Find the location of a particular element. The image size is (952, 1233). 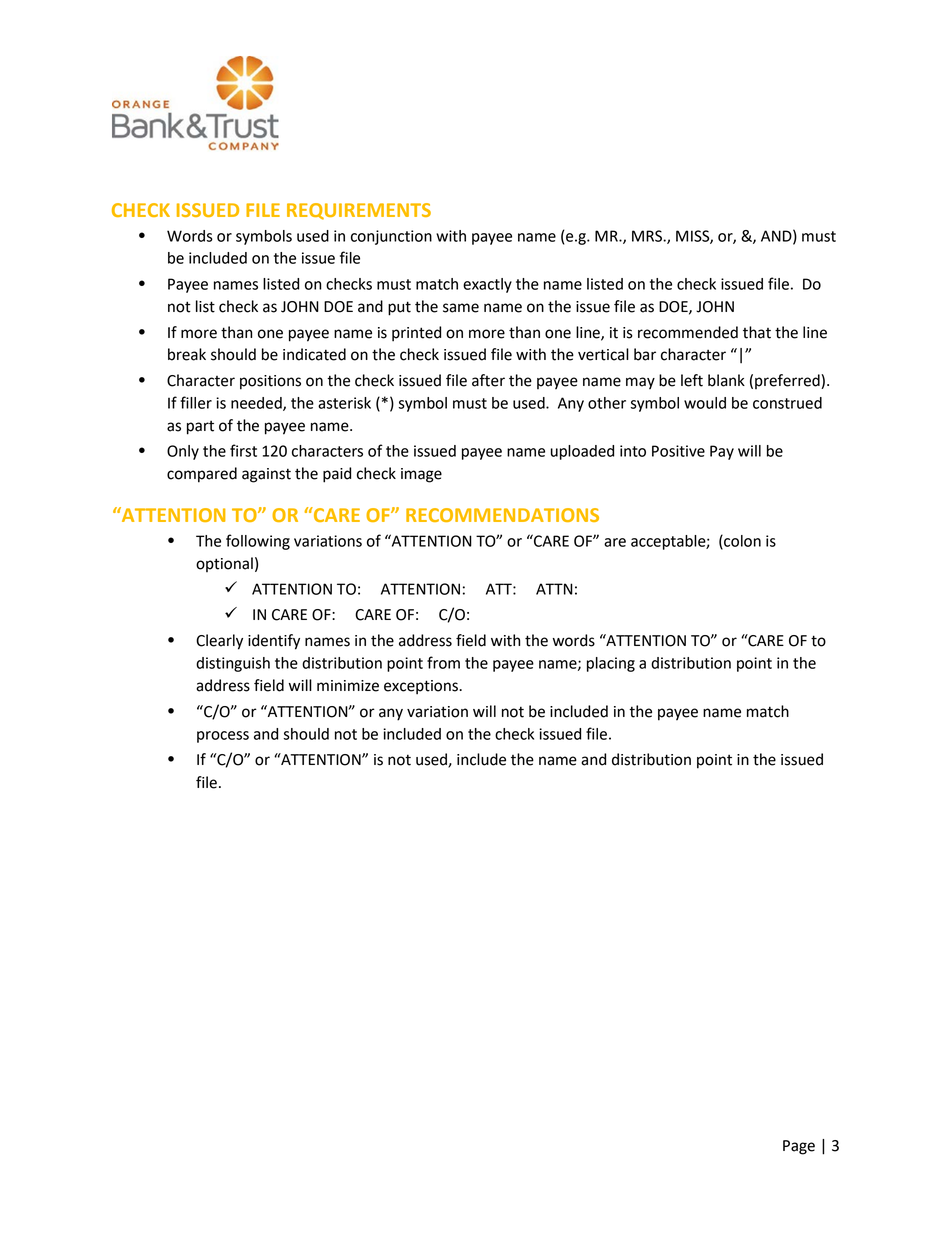

REQUIREMENTS is located at coordinates (359, 211).
